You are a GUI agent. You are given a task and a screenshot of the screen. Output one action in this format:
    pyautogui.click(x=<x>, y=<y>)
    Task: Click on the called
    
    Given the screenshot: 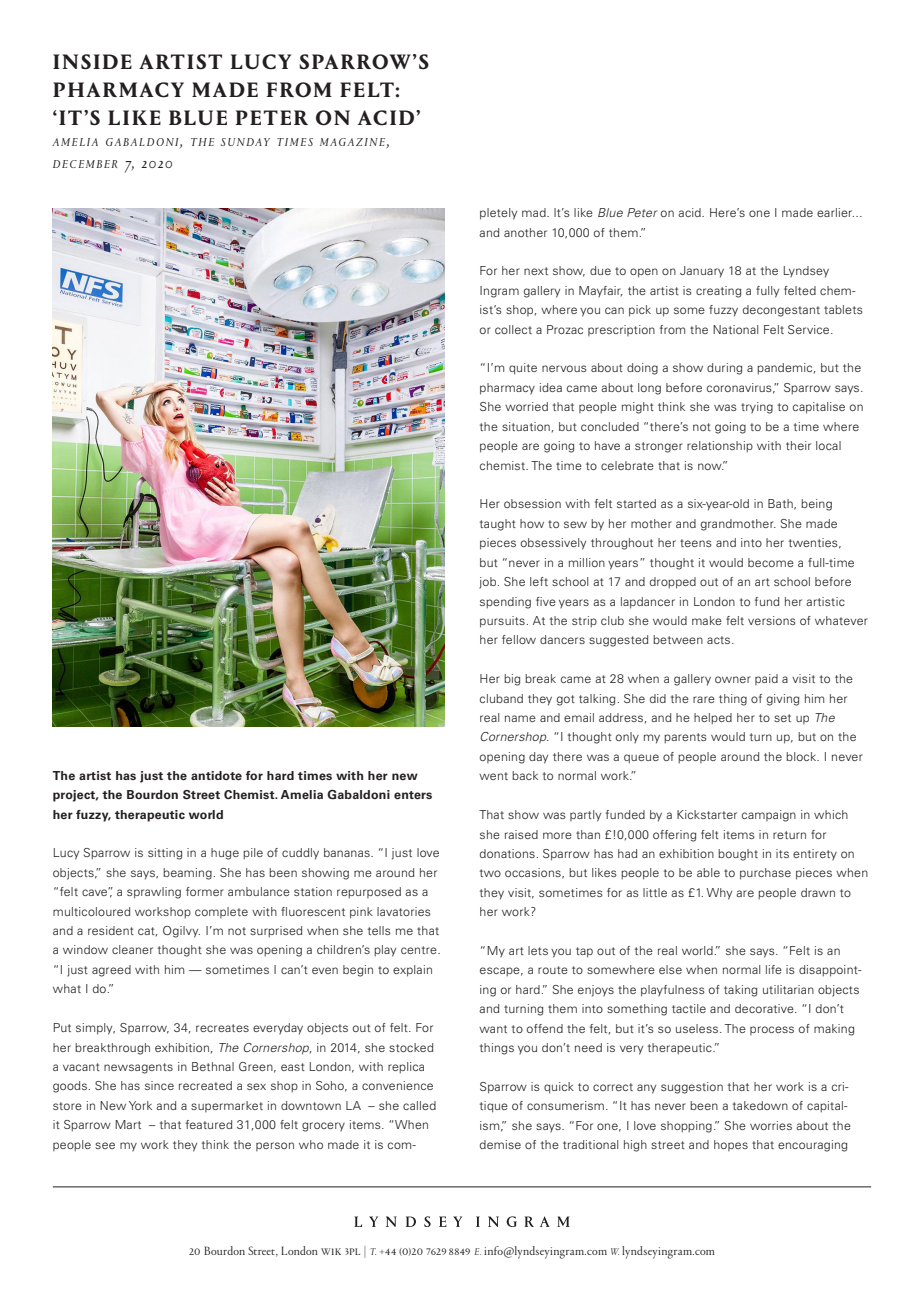 What is the action you would take?
    pyautogui.click(x=419, y=1105)
